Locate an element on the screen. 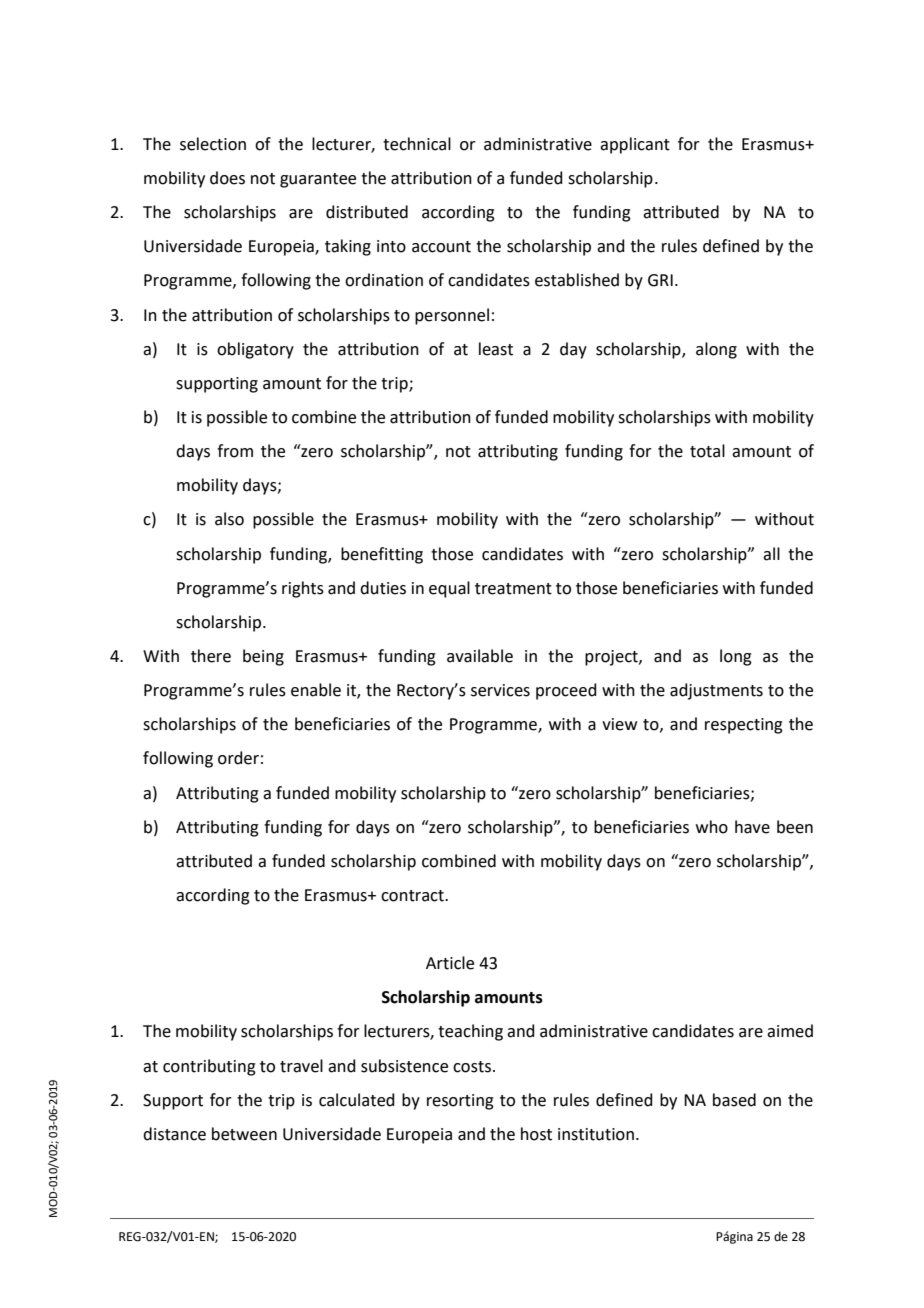 Image resolution: width=924 pixels, height=1308 pixels. available is located at coordinates (480, 656).
